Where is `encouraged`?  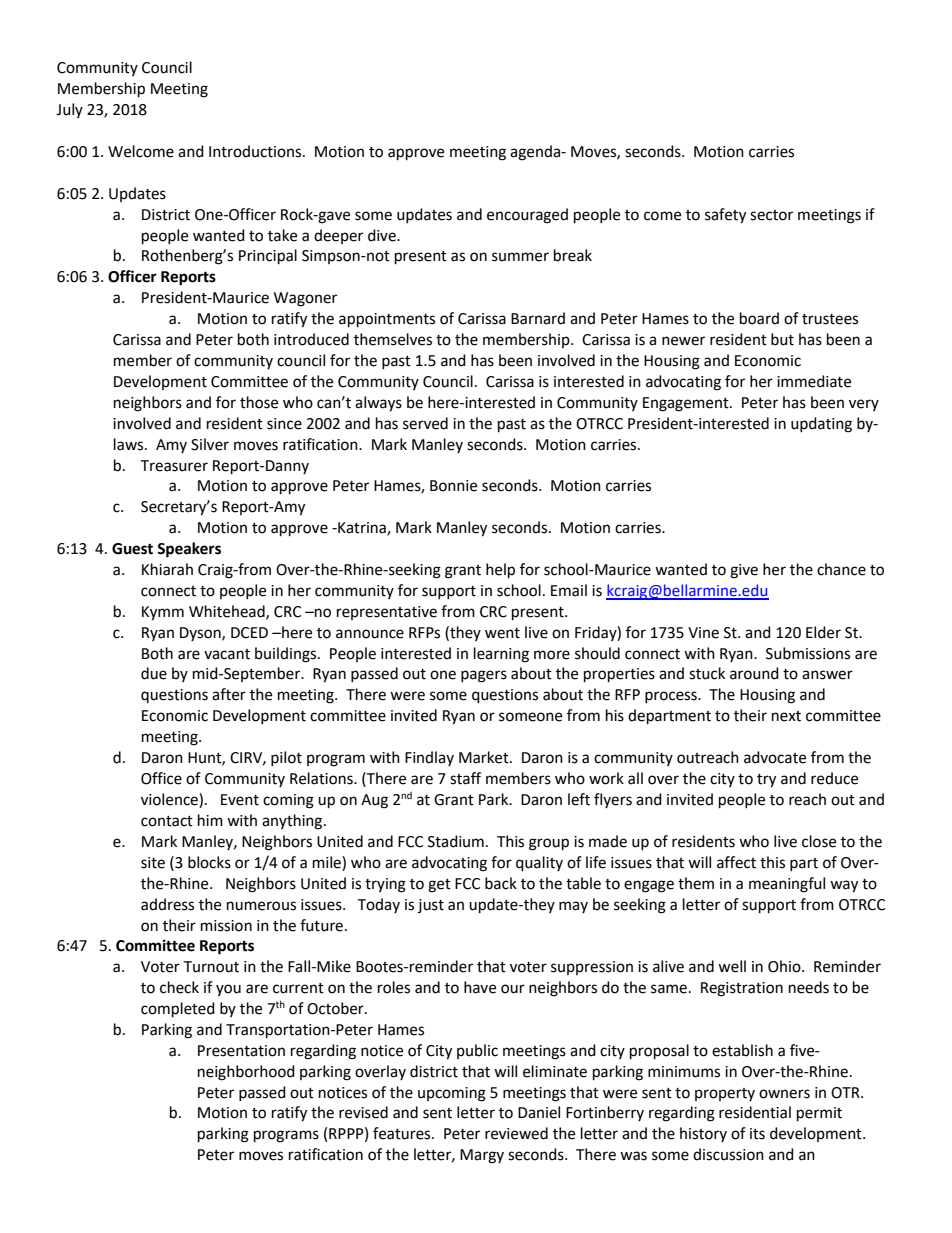
encouraged is located at coordinates (527, 216).
